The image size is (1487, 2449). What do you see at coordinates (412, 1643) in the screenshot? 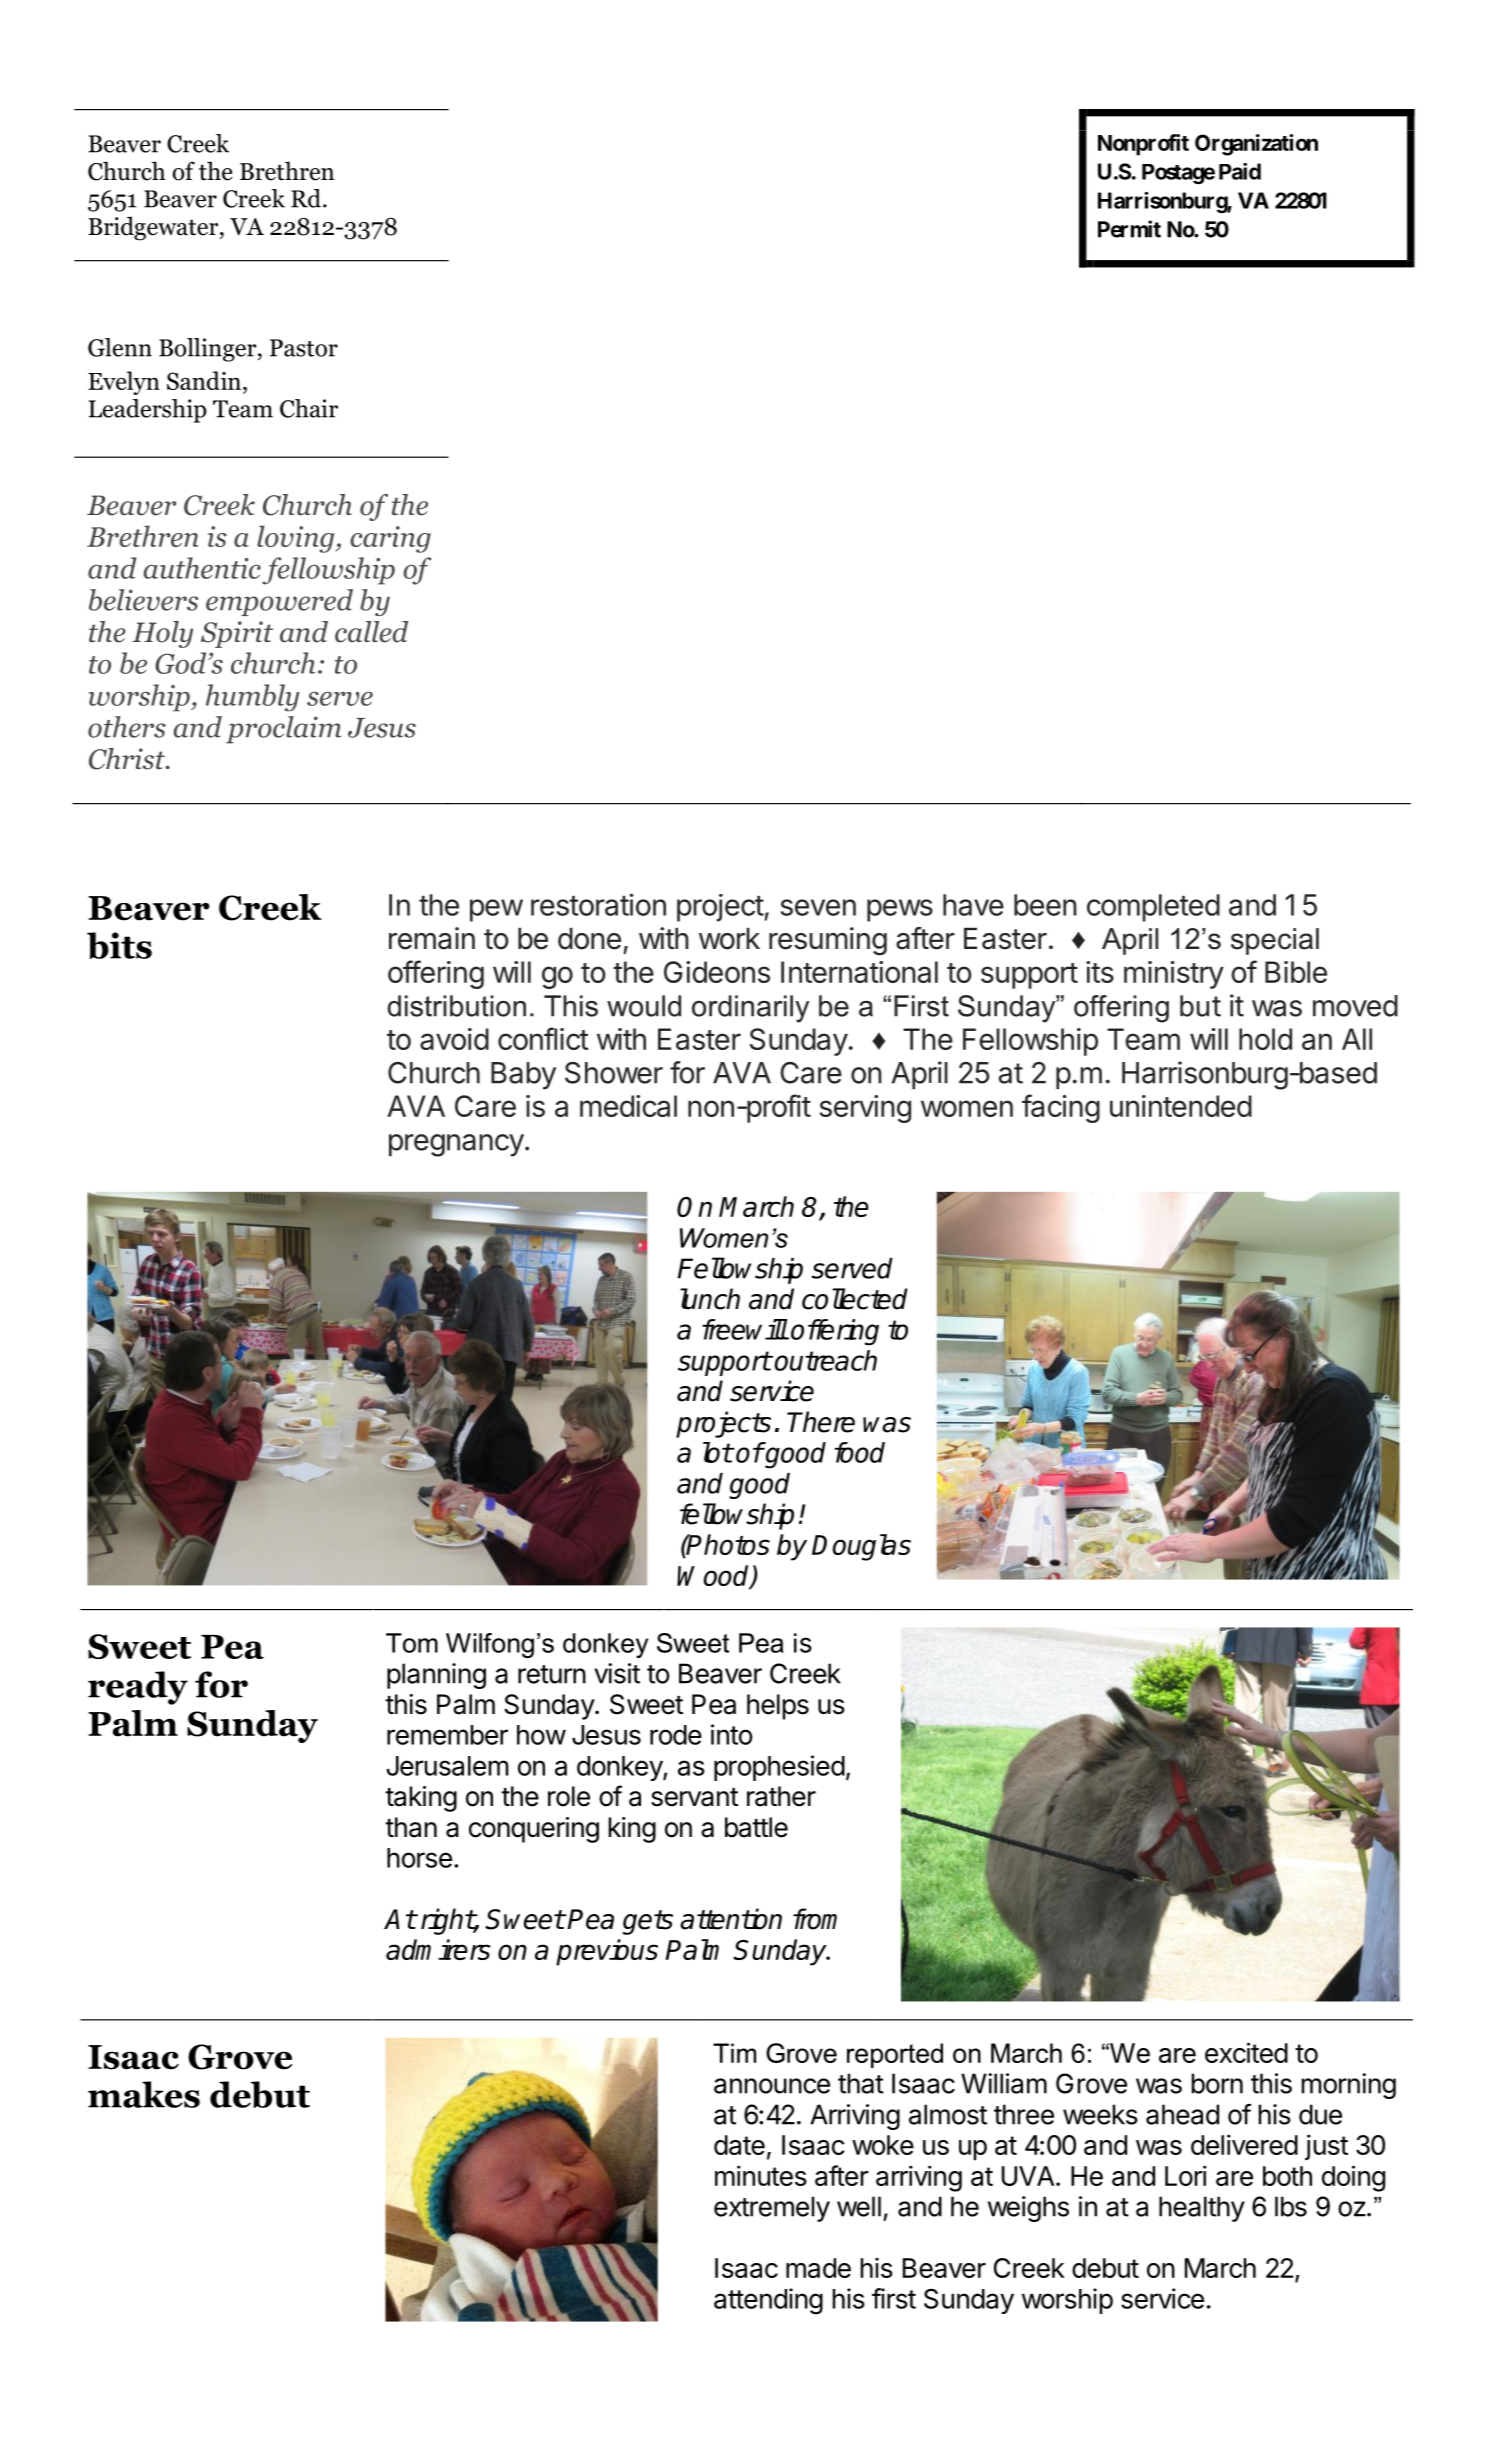
I see `Tom` at bounding box center [412, 1643].
